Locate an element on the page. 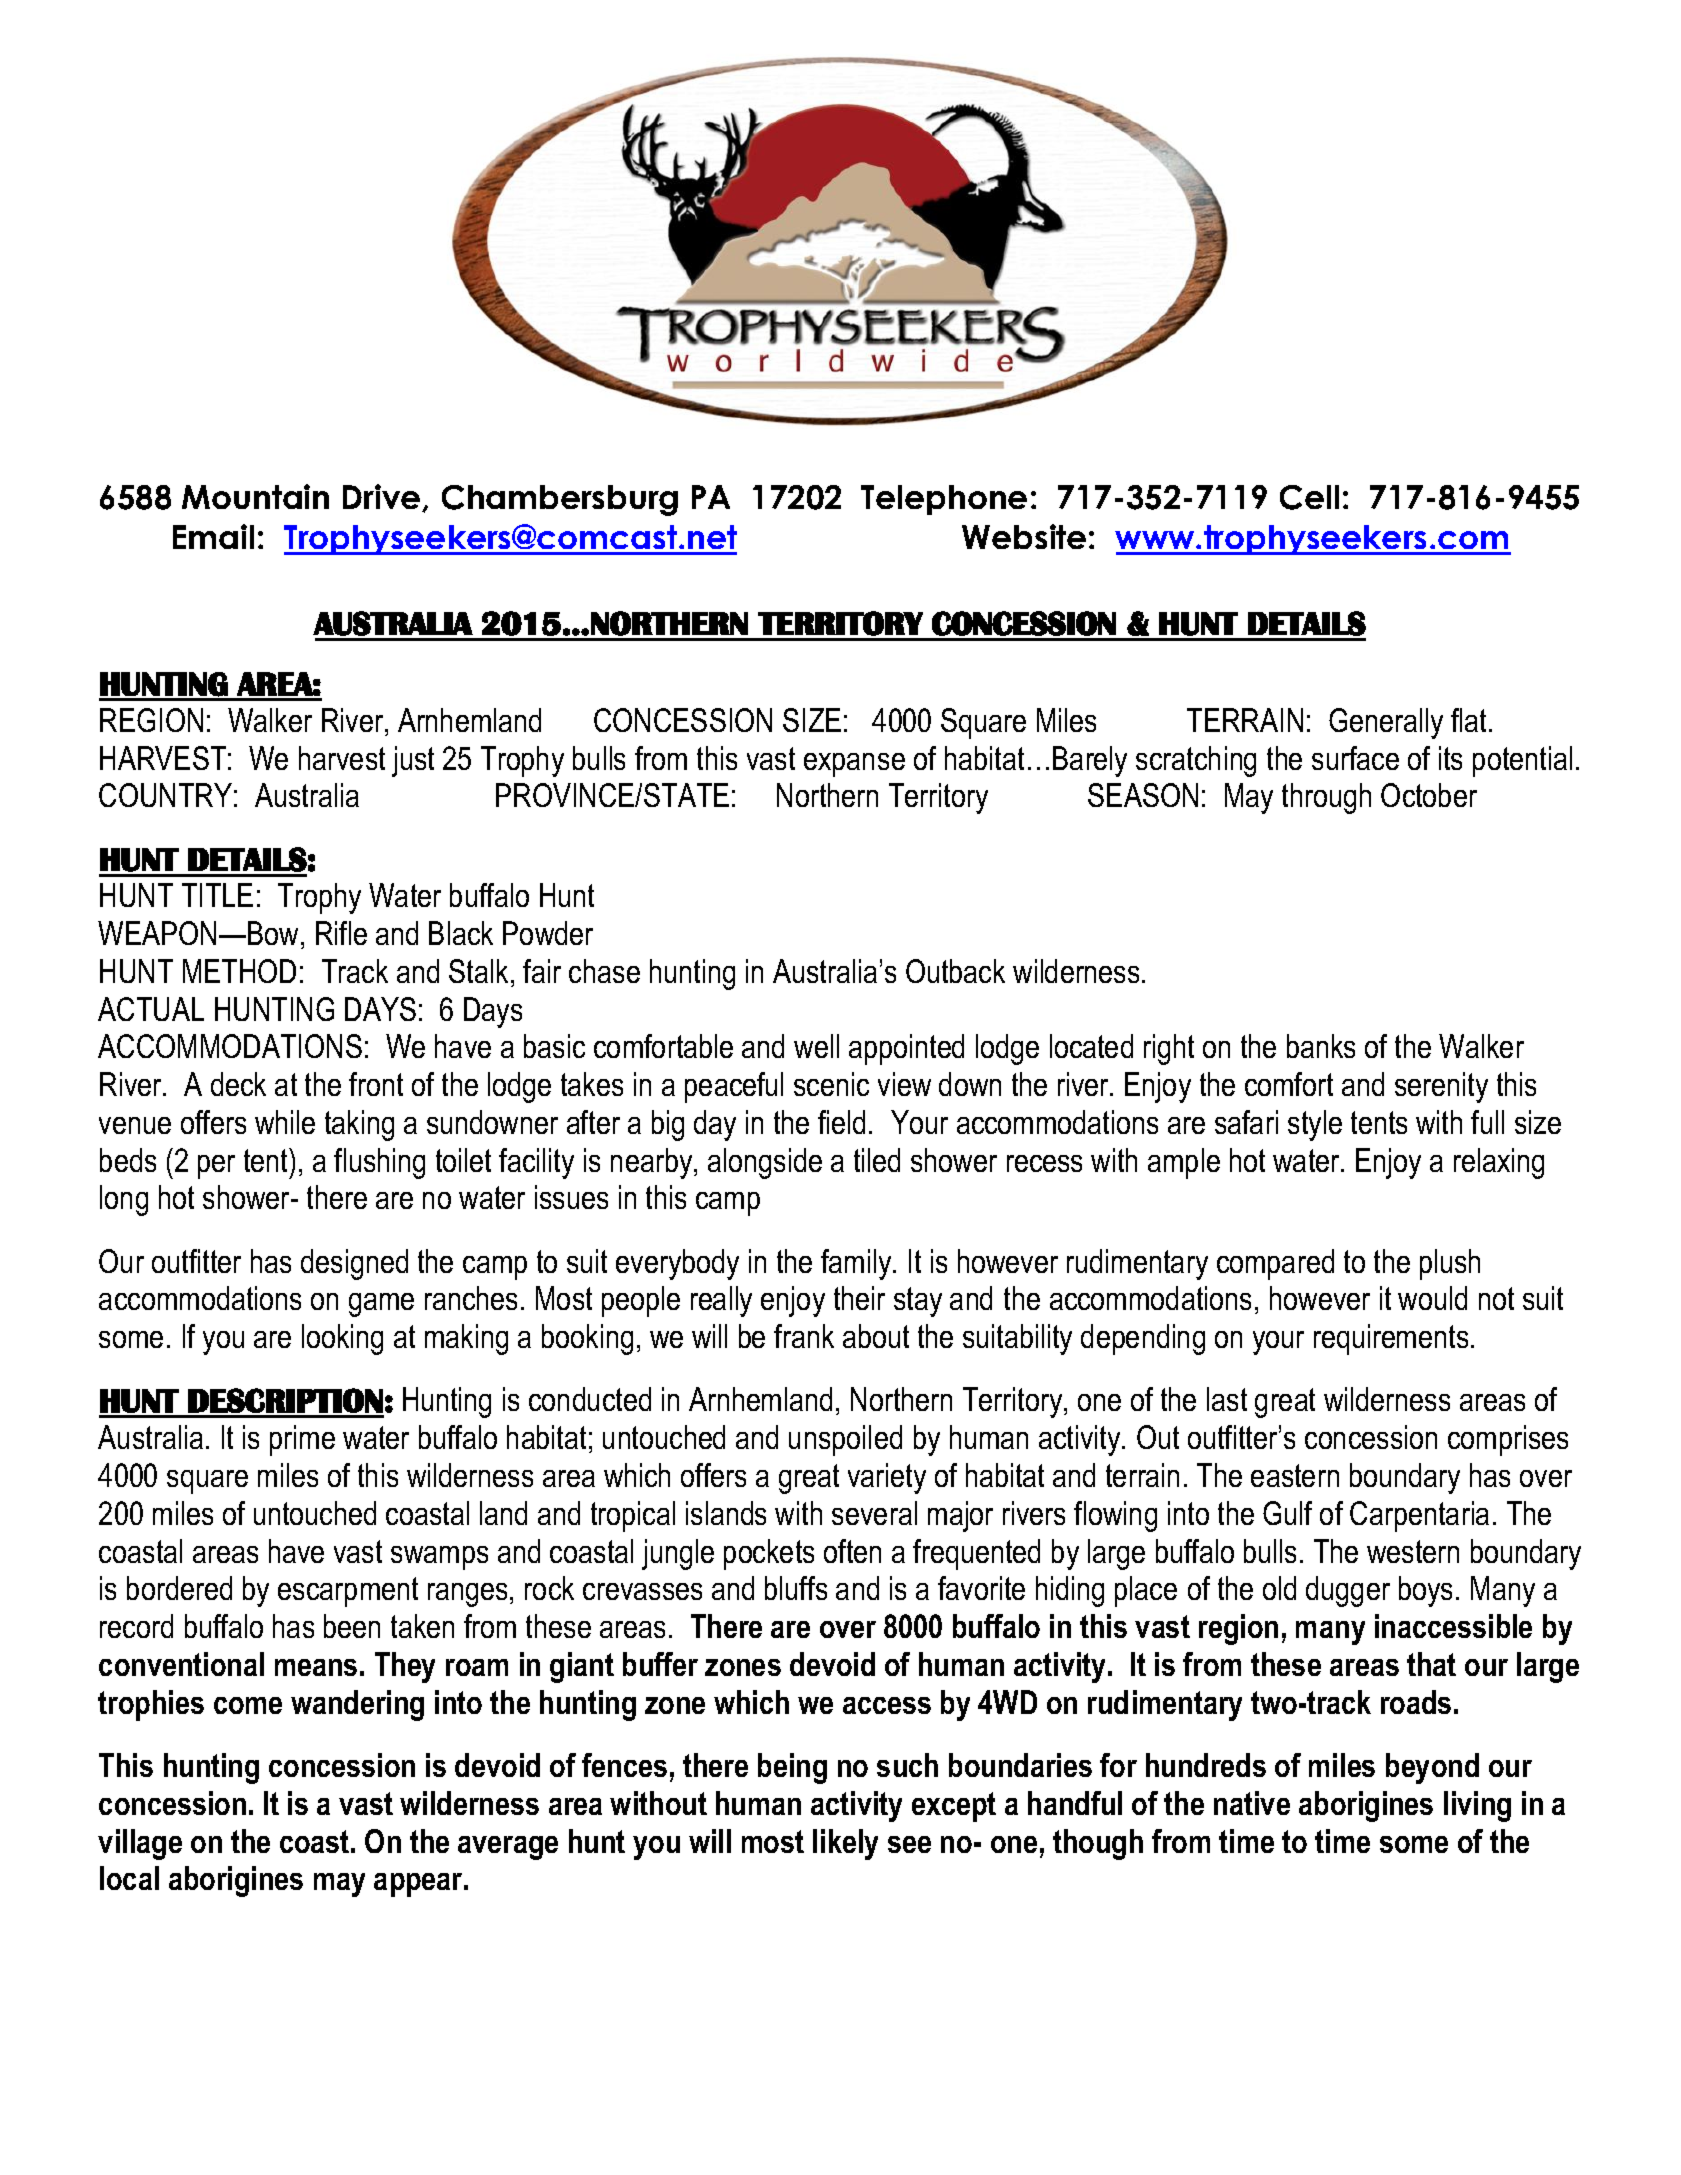  per is located at coordinates (216, 1167).
